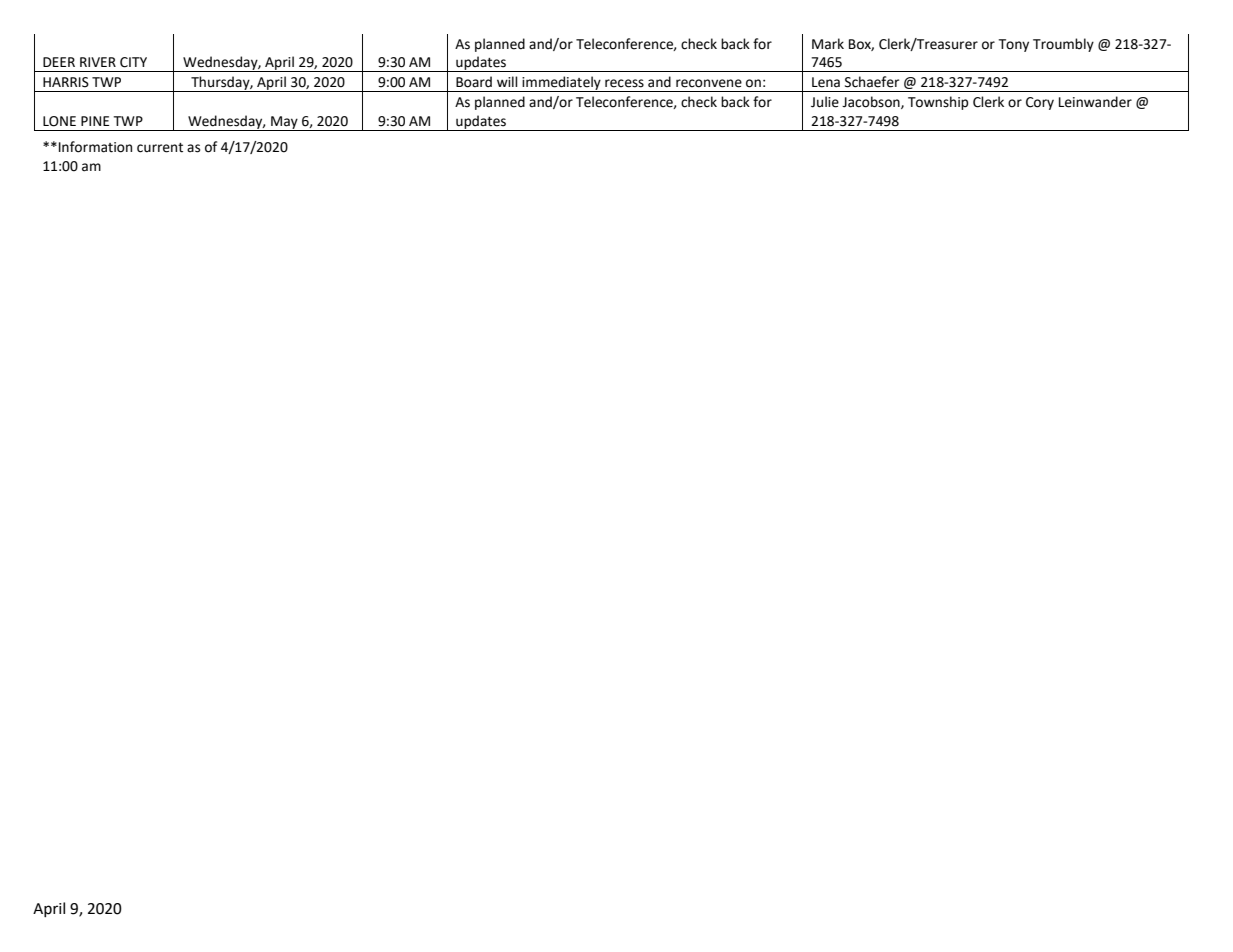 The height and width of the image is (952, 1233). Describe the element at coordinates (284, 123) in the image. I see `May` at that location.
